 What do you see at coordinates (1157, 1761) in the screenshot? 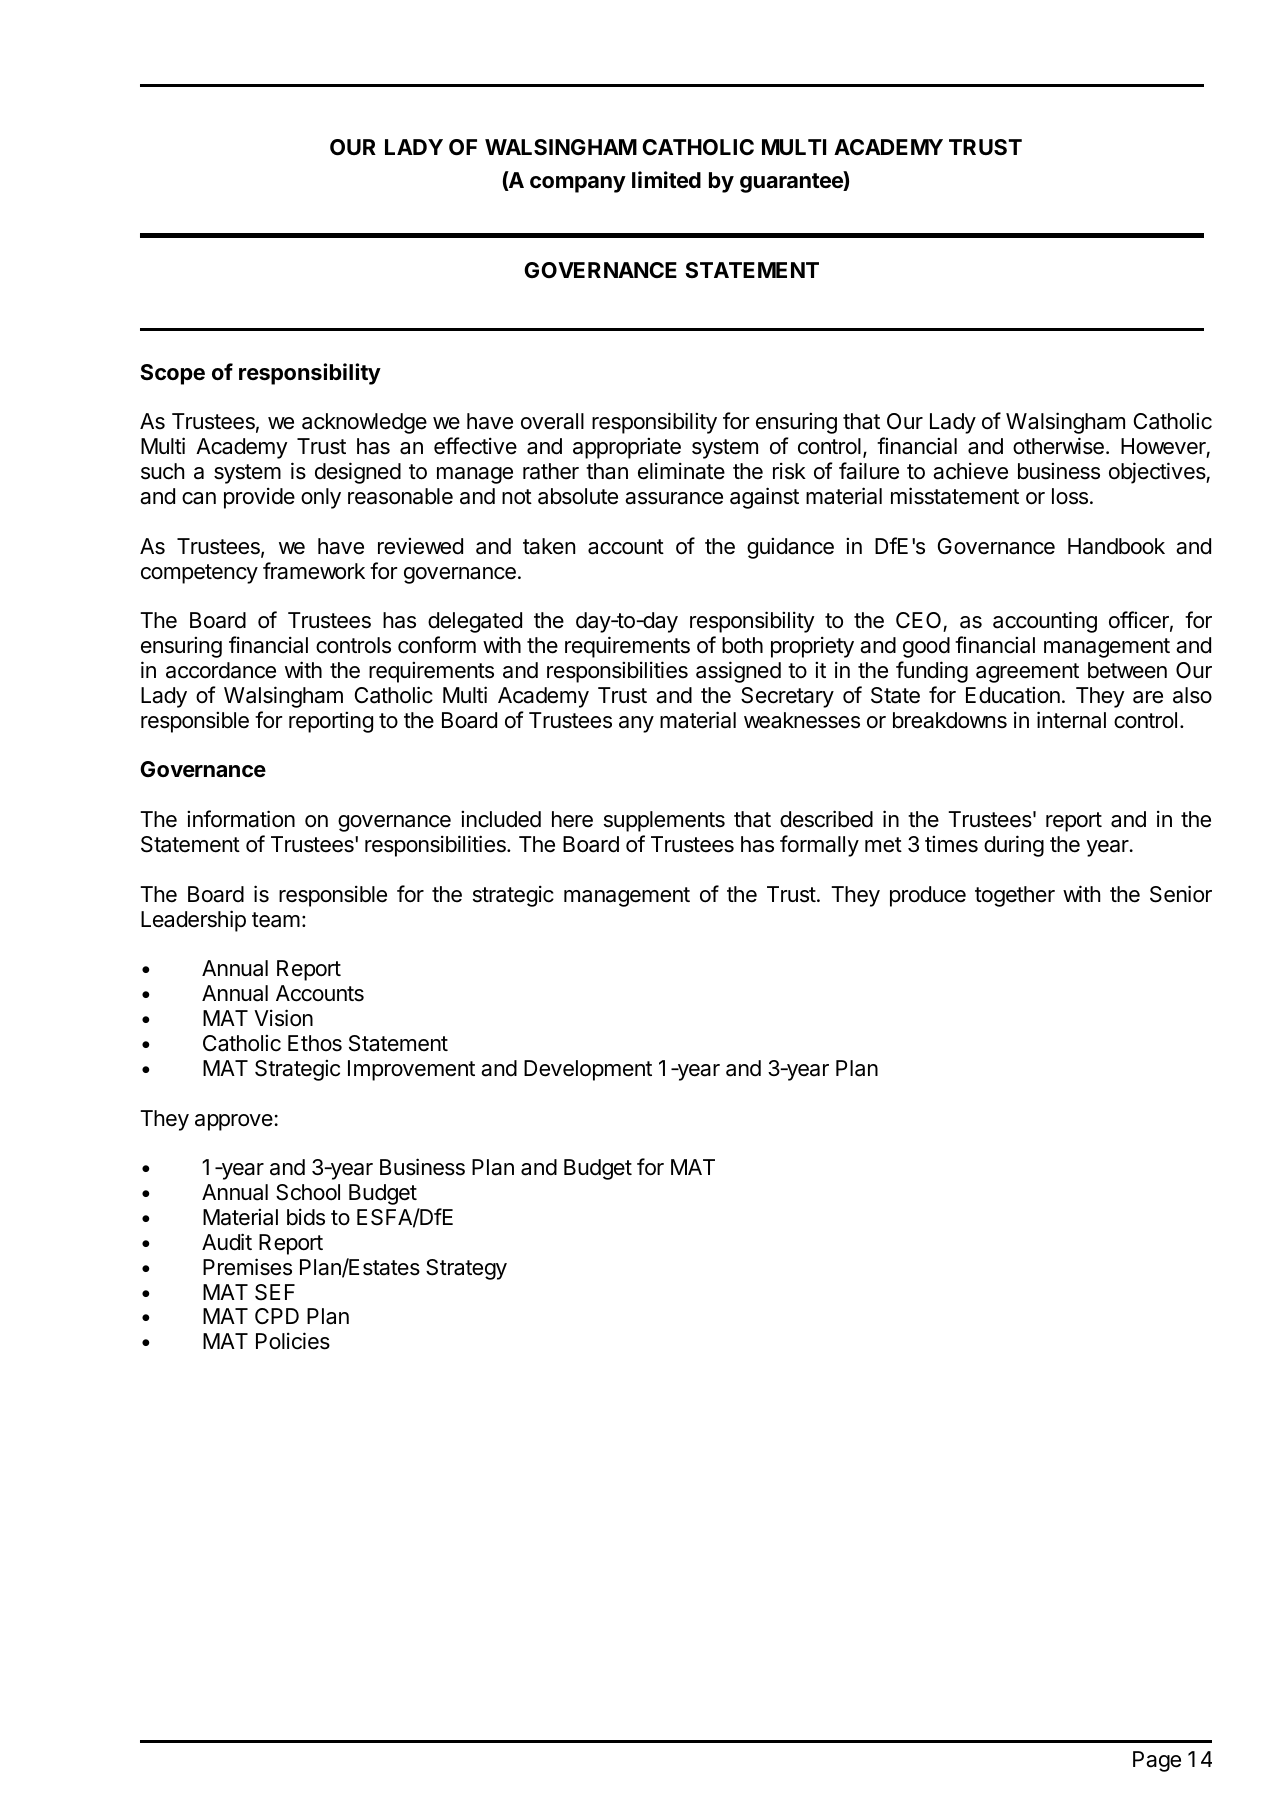
I see `Page` at bounding box center [1157, 1761].
